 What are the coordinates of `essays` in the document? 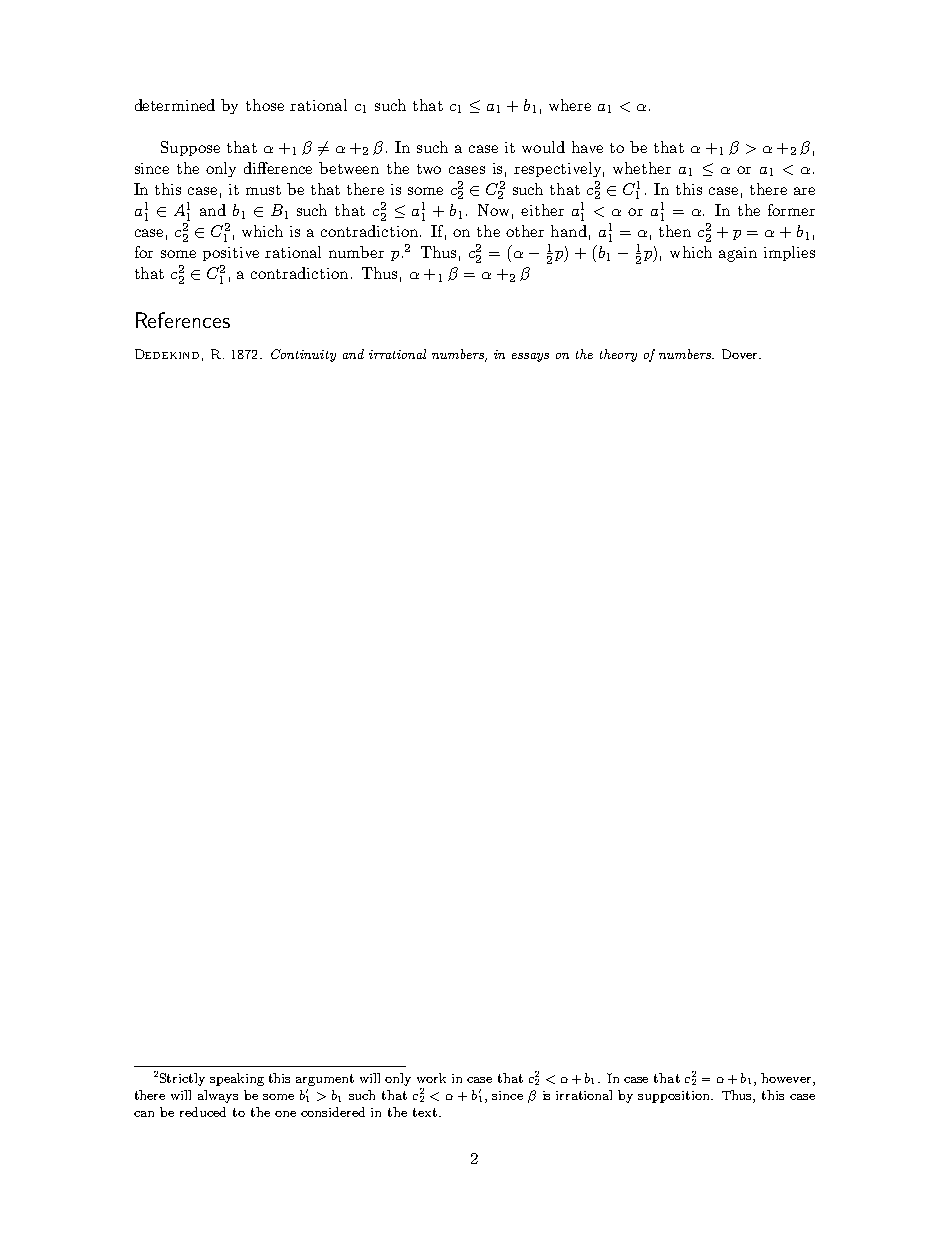 It's located at (530, 357).
